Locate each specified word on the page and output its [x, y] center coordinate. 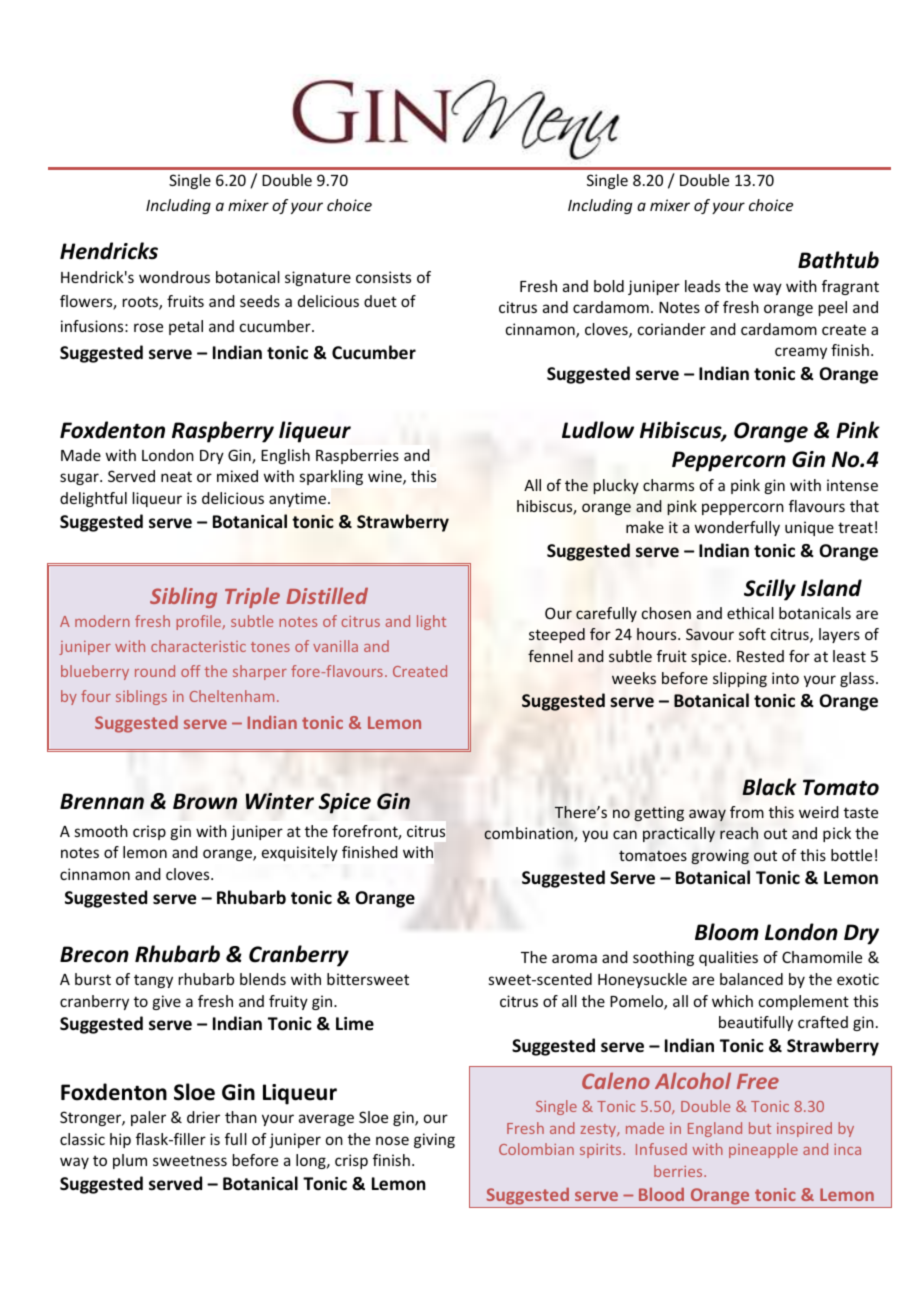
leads [702, 286]
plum [130, 1161]
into [785, 678]
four [96, 696]
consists [383, 277]
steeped [557, 635]
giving [434, 1140]
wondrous [174, 277]
